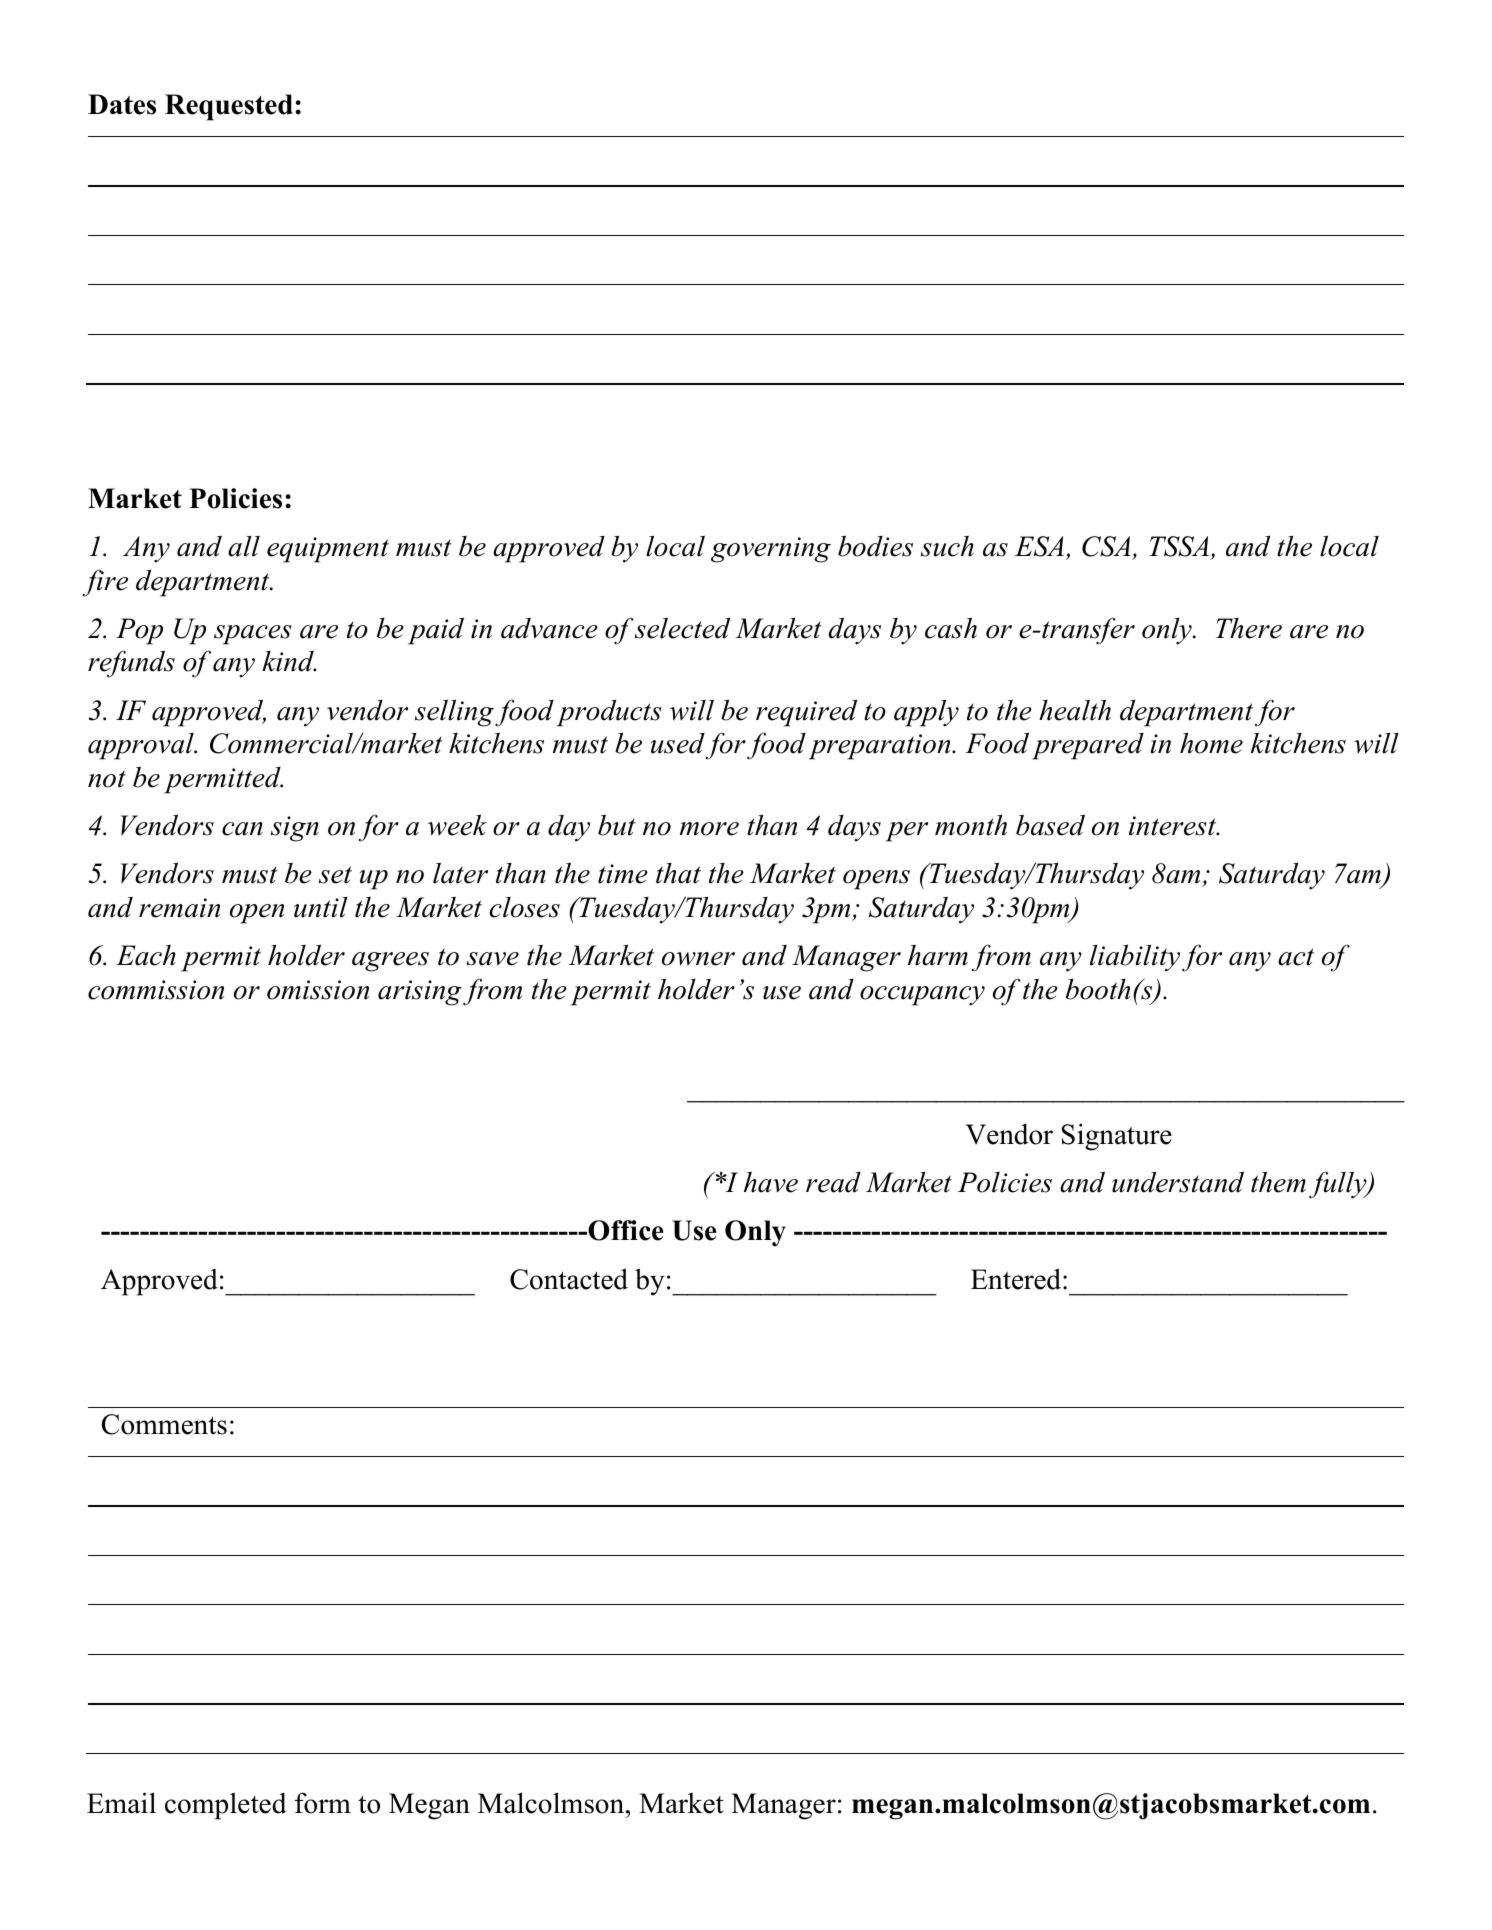 Image resolution: width=1492 pixels, height=1930 pixels. What do you see at coordinates (771, 550) in the image?
I see `governing` at bounding box center [771, 550].
